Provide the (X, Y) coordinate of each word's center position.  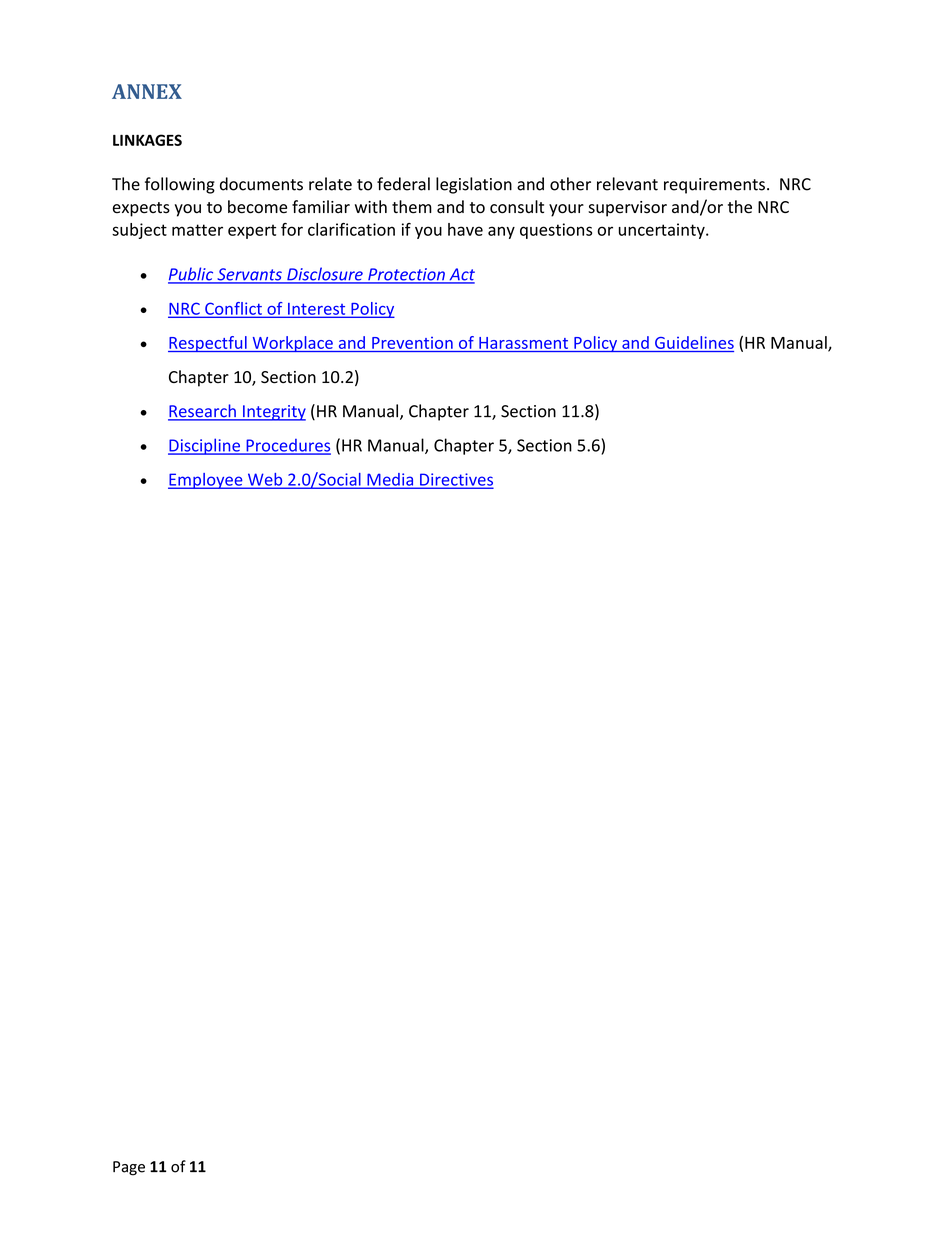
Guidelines (694, 342)
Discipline (205, 446)
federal (403, 184)
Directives (455, 480)
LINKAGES (147, 140)
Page (129, 1168)
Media (390, 480)
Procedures (287, 446)
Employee (206, 481)
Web (265, 480)
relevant (627, 184)
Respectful (208, 344)
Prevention (412, 343)
